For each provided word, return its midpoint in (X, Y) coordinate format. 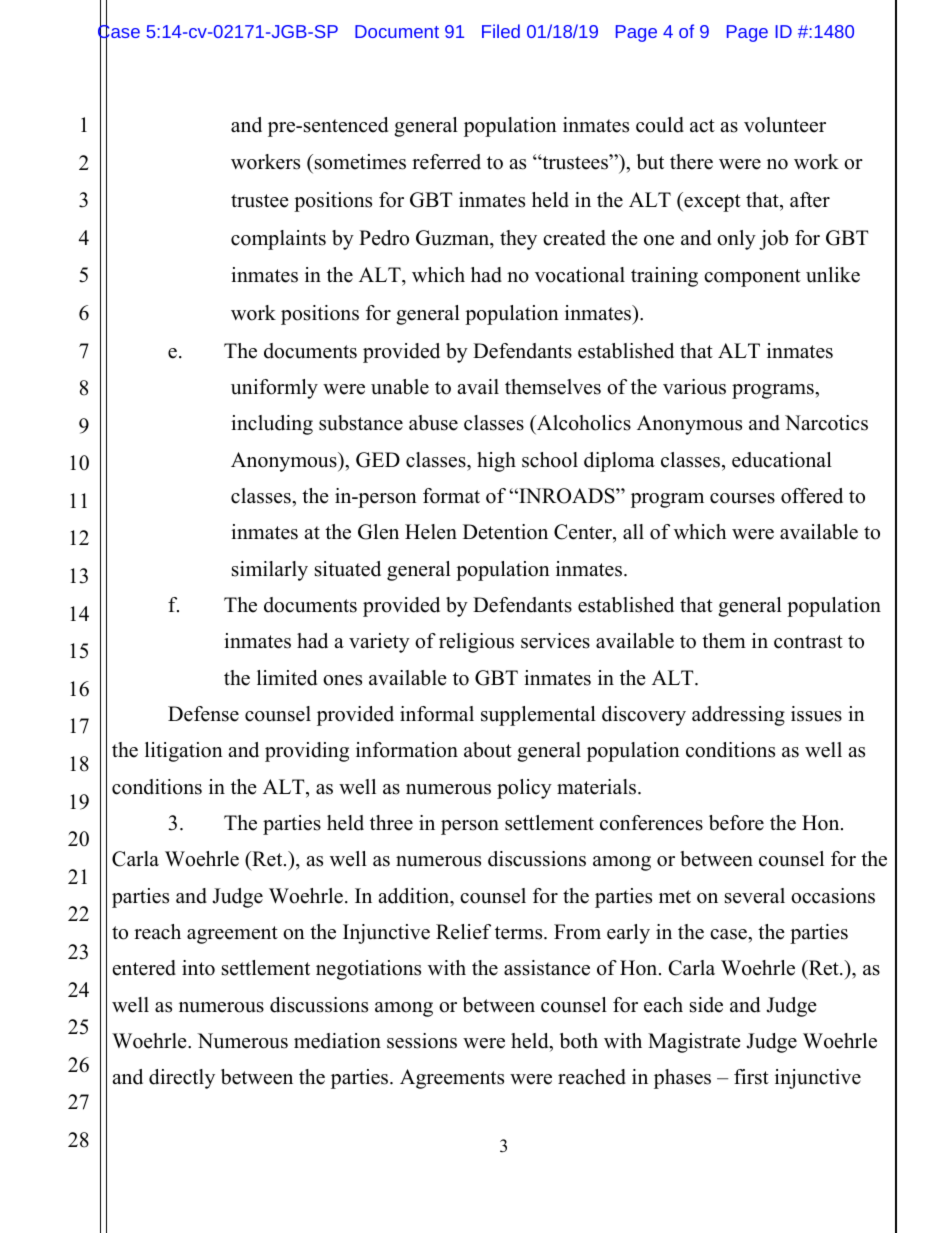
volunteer (785, 125)
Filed (501, 31)
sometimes (359, 163)
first (751, 1077)
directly (182, 1079)
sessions (422, 1041)
